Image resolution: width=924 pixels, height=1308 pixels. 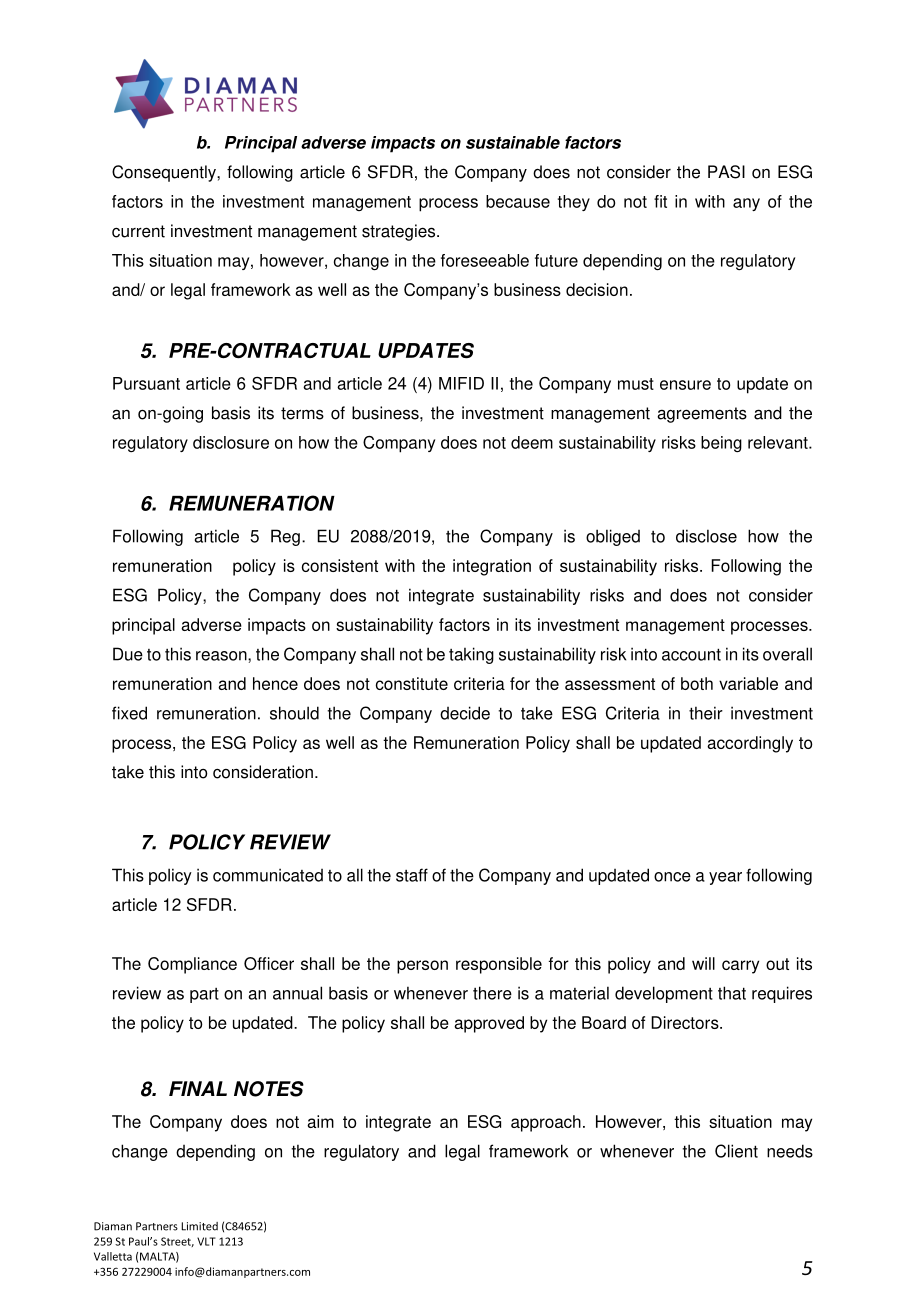 What do you see at coordinates (706, 536) in the document?
I see `disclose` at bounding box center [706, 536].
